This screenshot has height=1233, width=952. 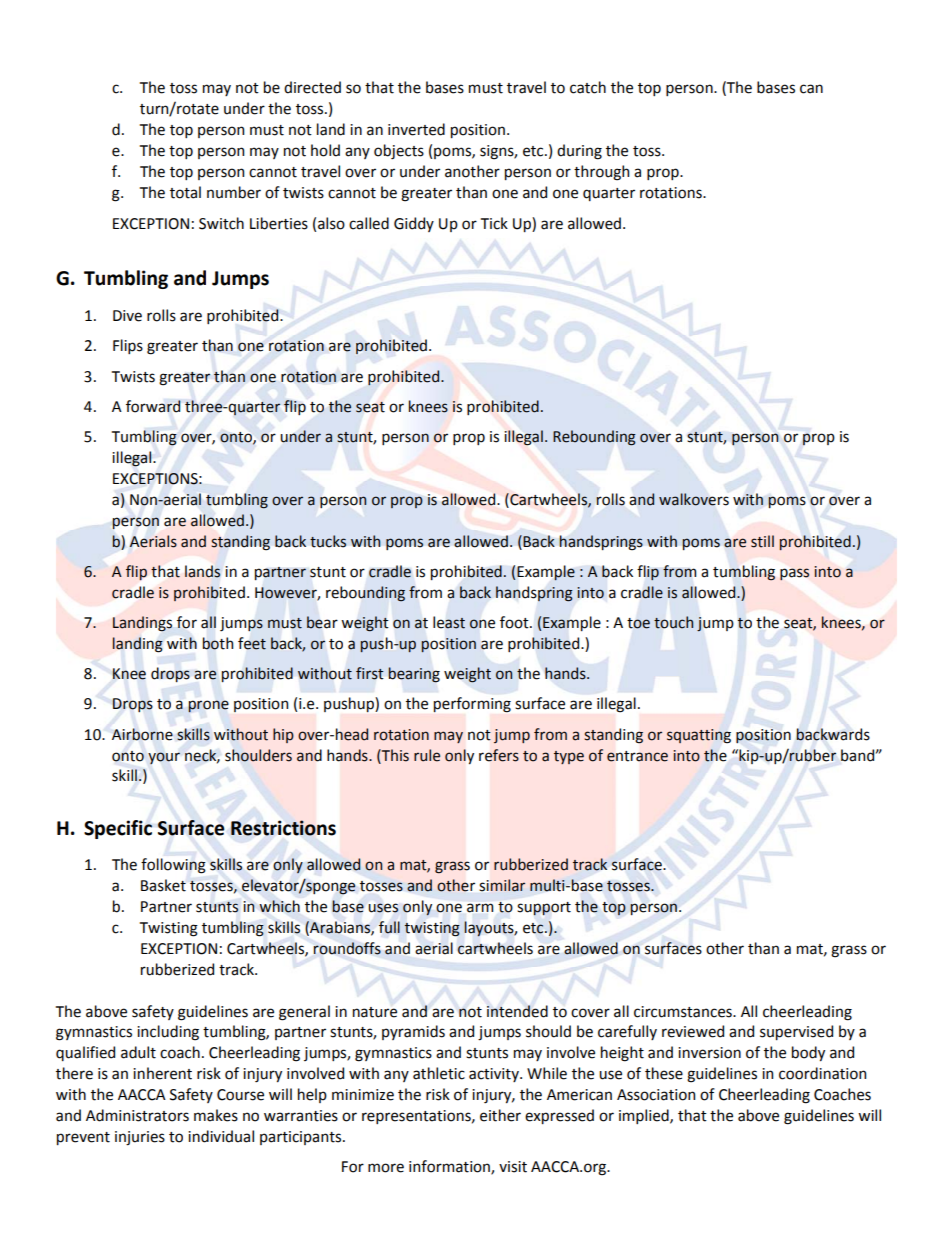 I want to click on least, so click(x=449, y=622).
